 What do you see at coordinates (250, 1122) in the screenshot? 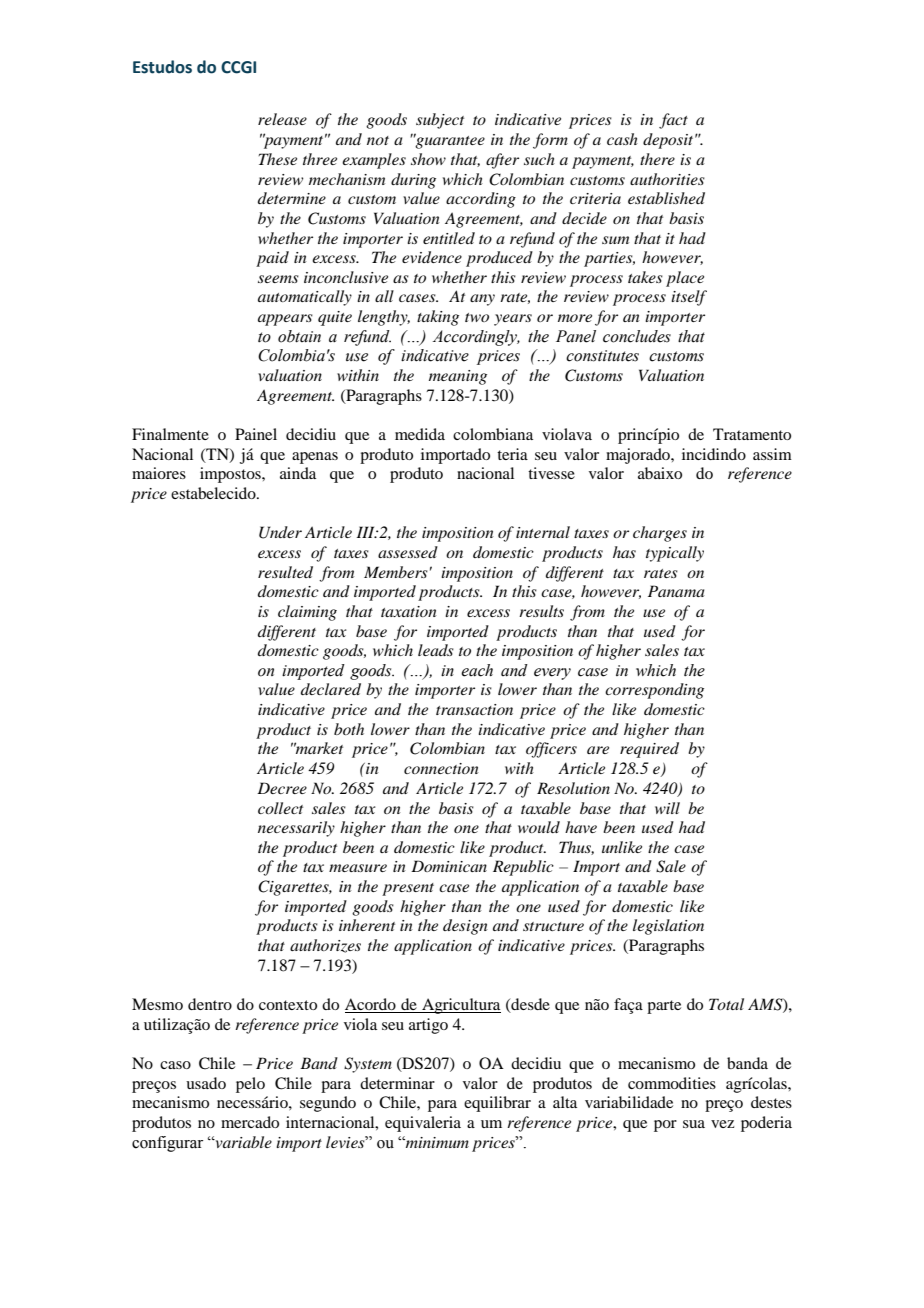
I see `mercado` at bounding box center [250, 1122].
